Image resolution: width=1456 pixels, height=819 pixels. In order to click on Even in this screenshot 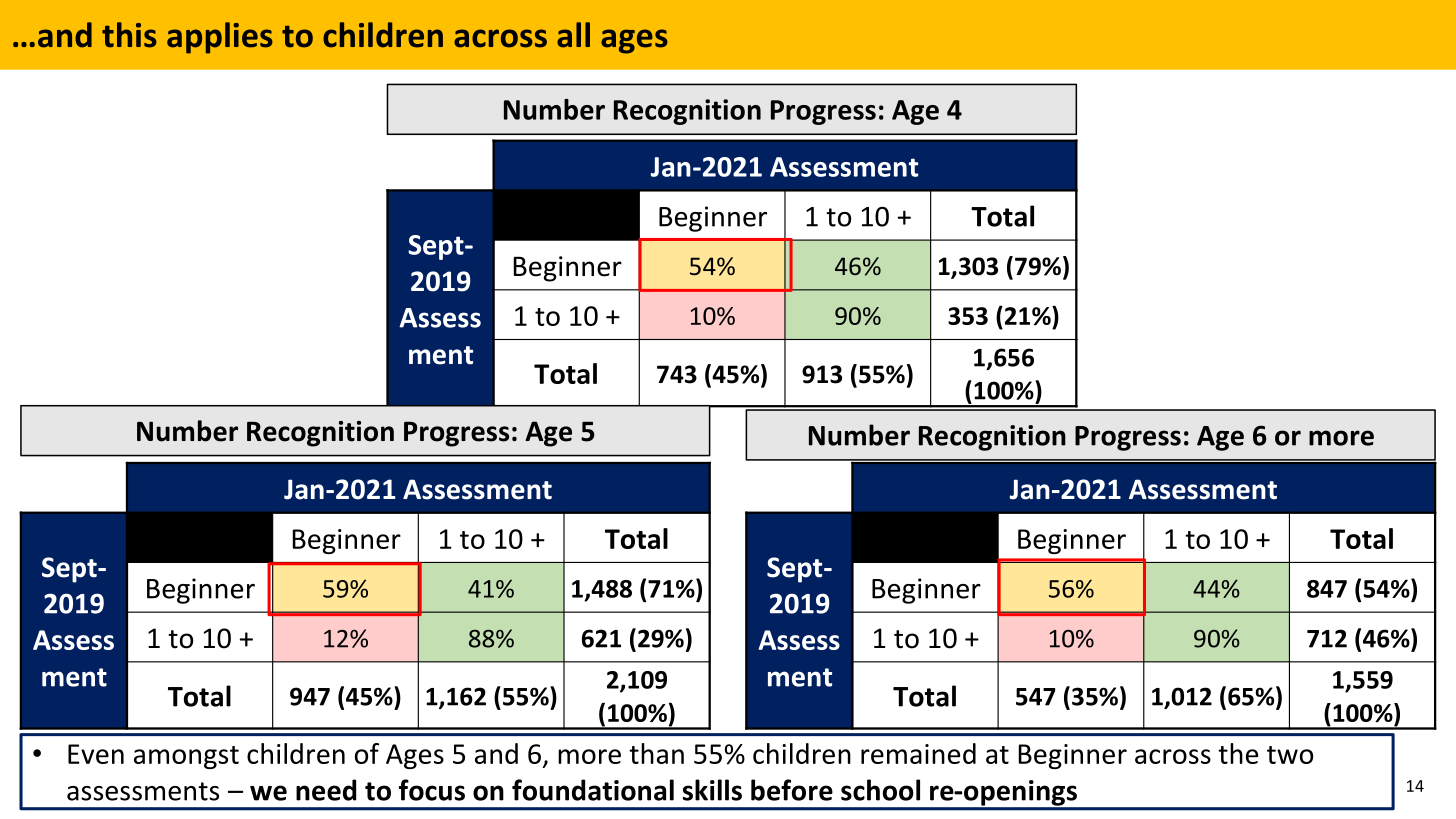, I will do `click(96, 754)`.
